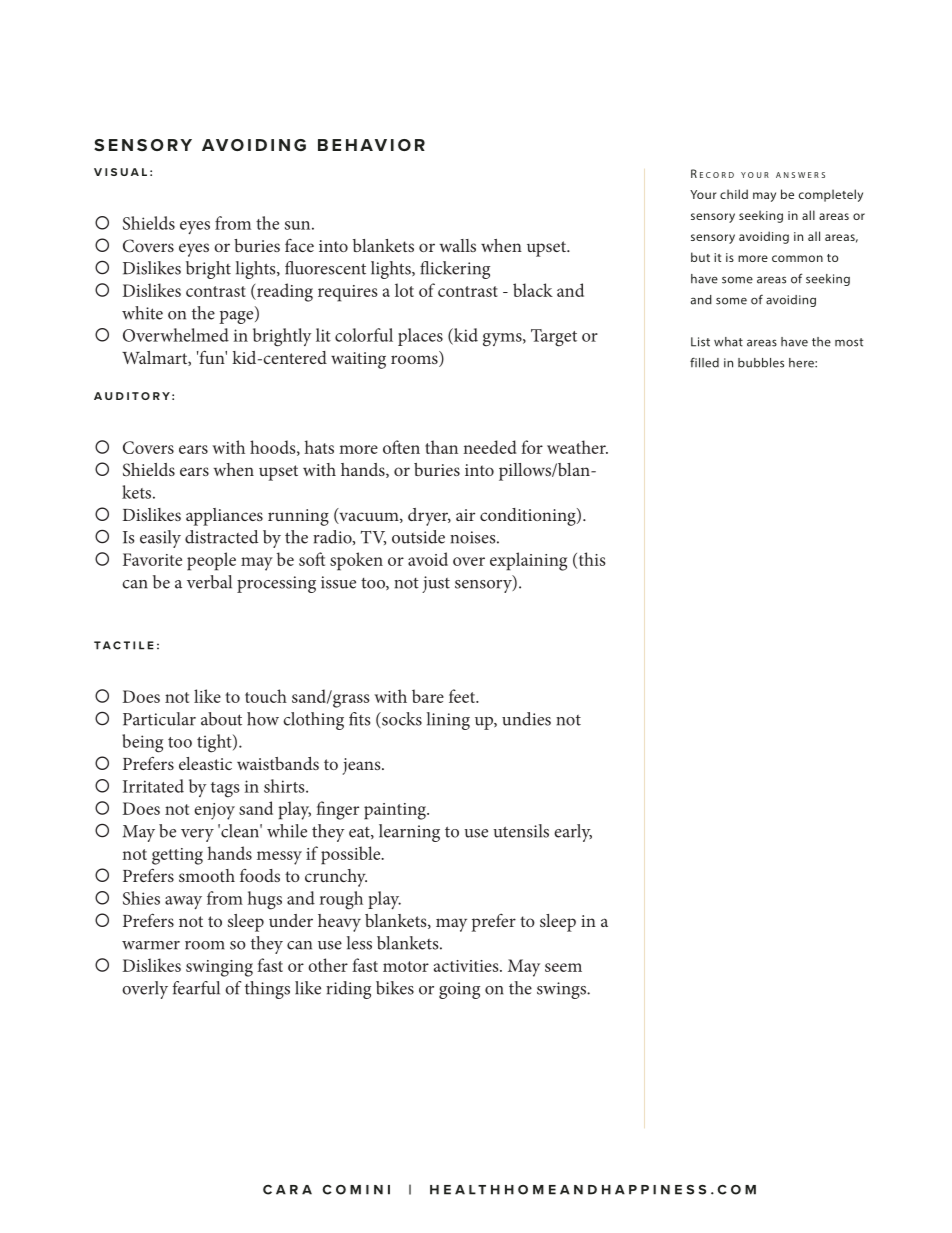  What do you see at coordinates (563, 990) in the document?
I see `swings` at bounding box center [563, 990].
